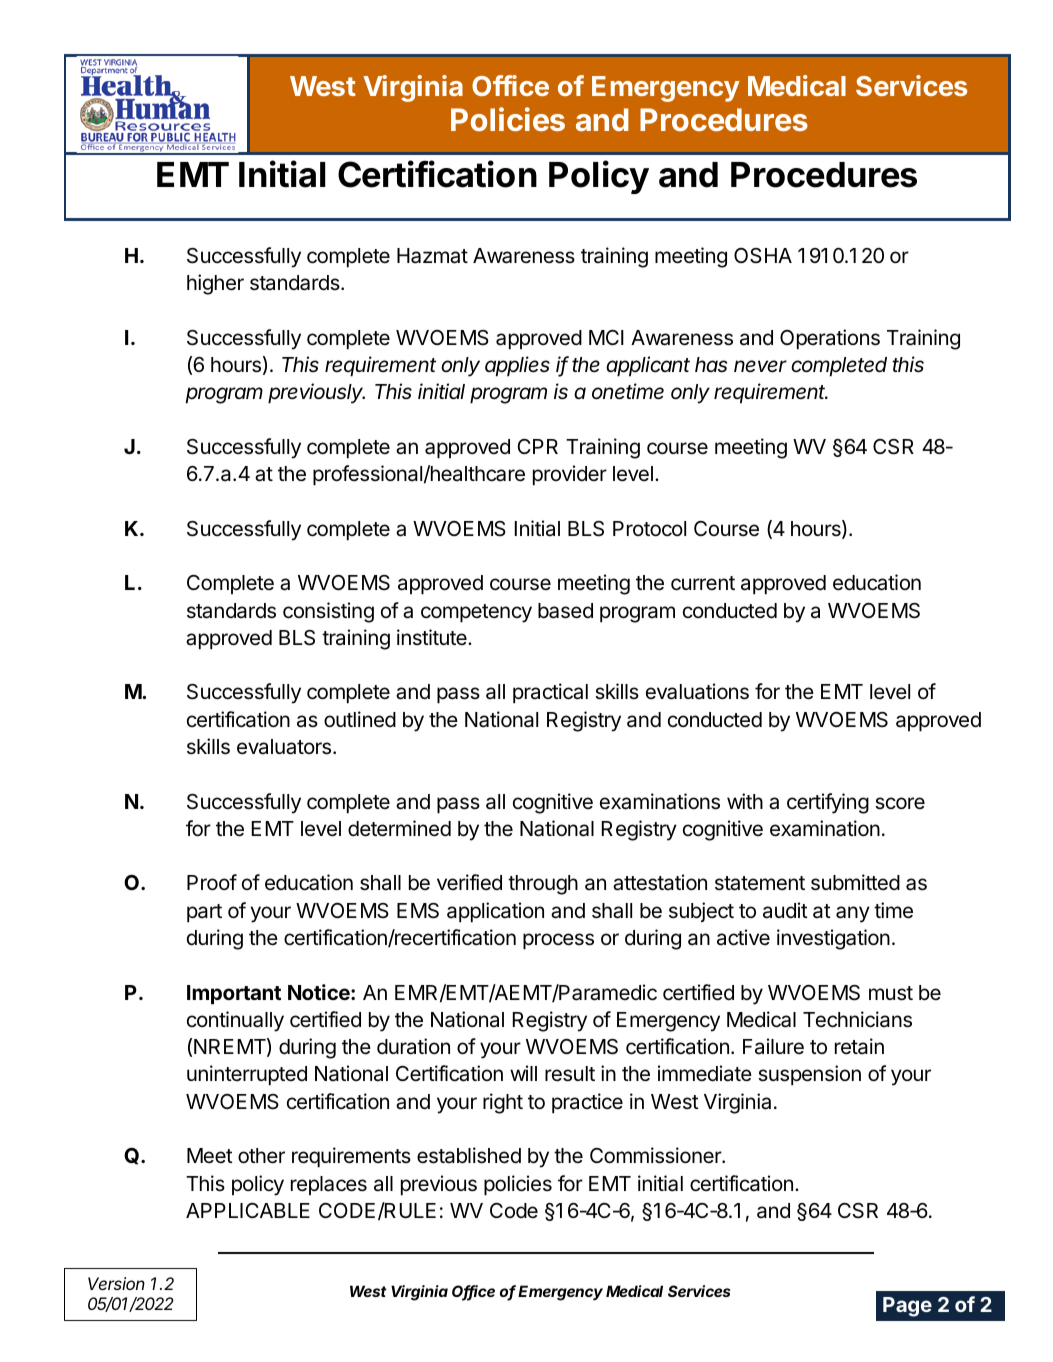 The height and width of the screenshot is (1362, 1053). I want to click on consisting, so click(328, 612).
